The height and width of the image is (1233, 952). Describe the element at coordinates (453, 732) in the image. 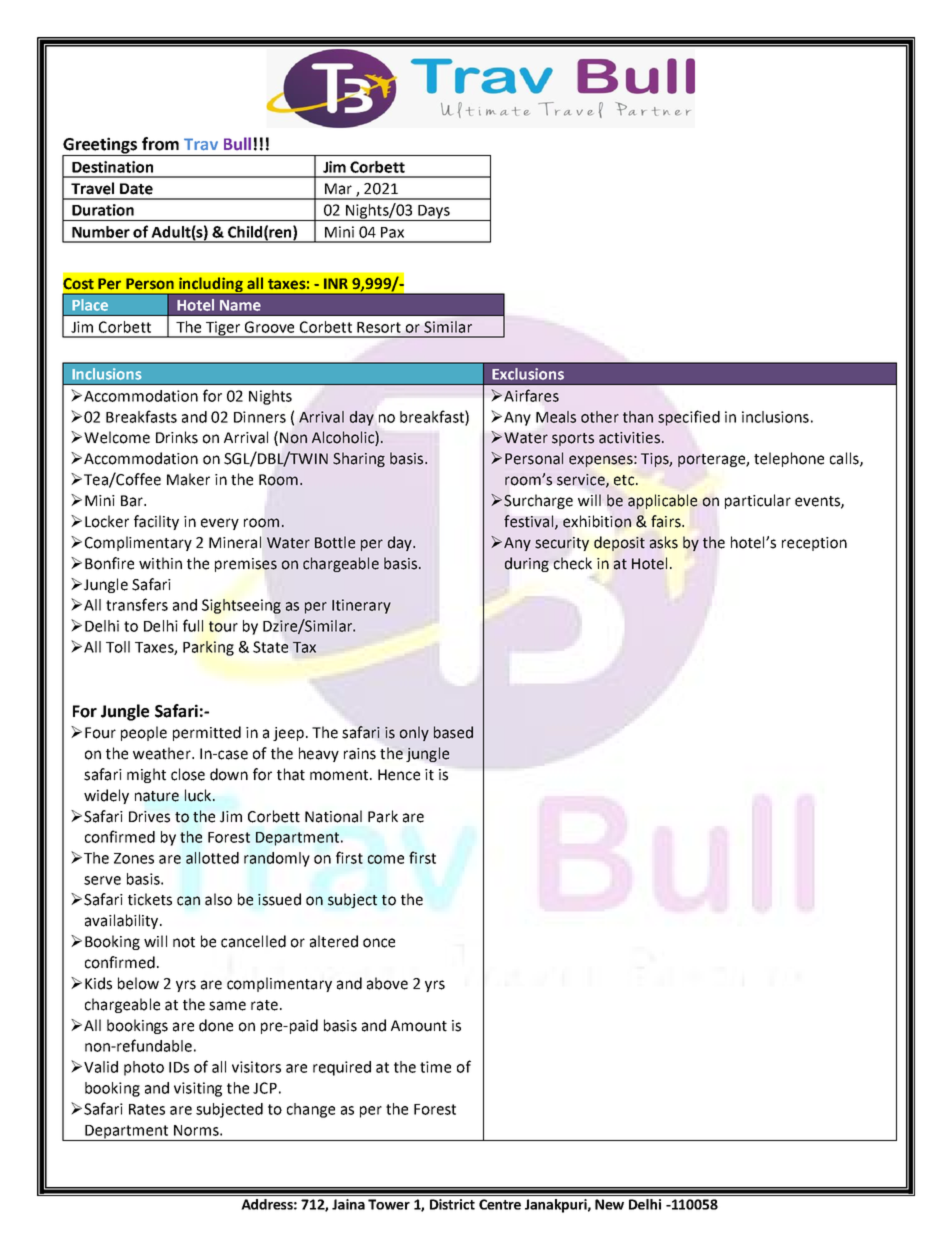

I see `based` at that location.
